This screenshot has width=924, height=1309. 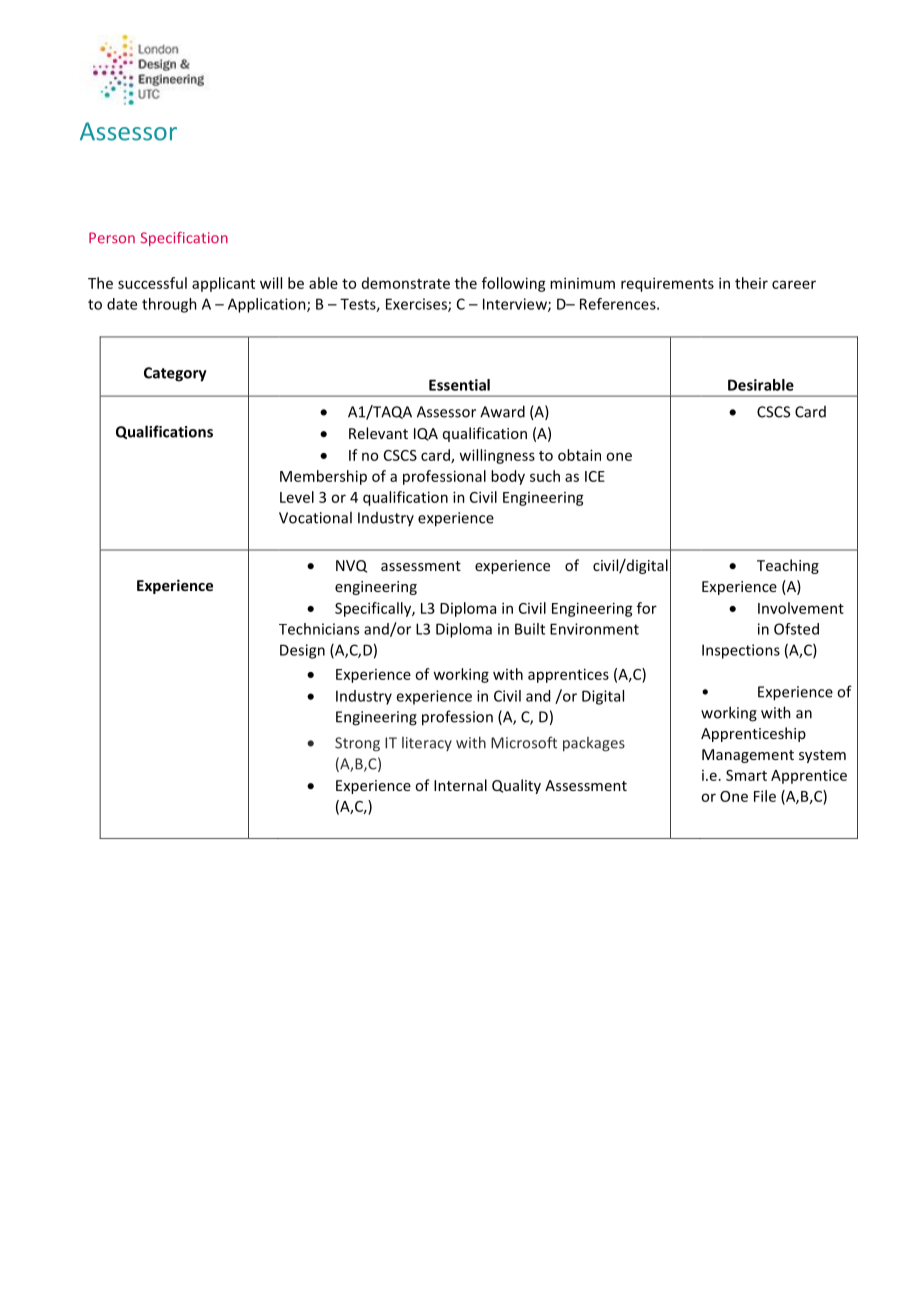 What do you see at coordinates (579, 455) in the screenshot?
I see `obtain` at bounding box center [579, 455].
